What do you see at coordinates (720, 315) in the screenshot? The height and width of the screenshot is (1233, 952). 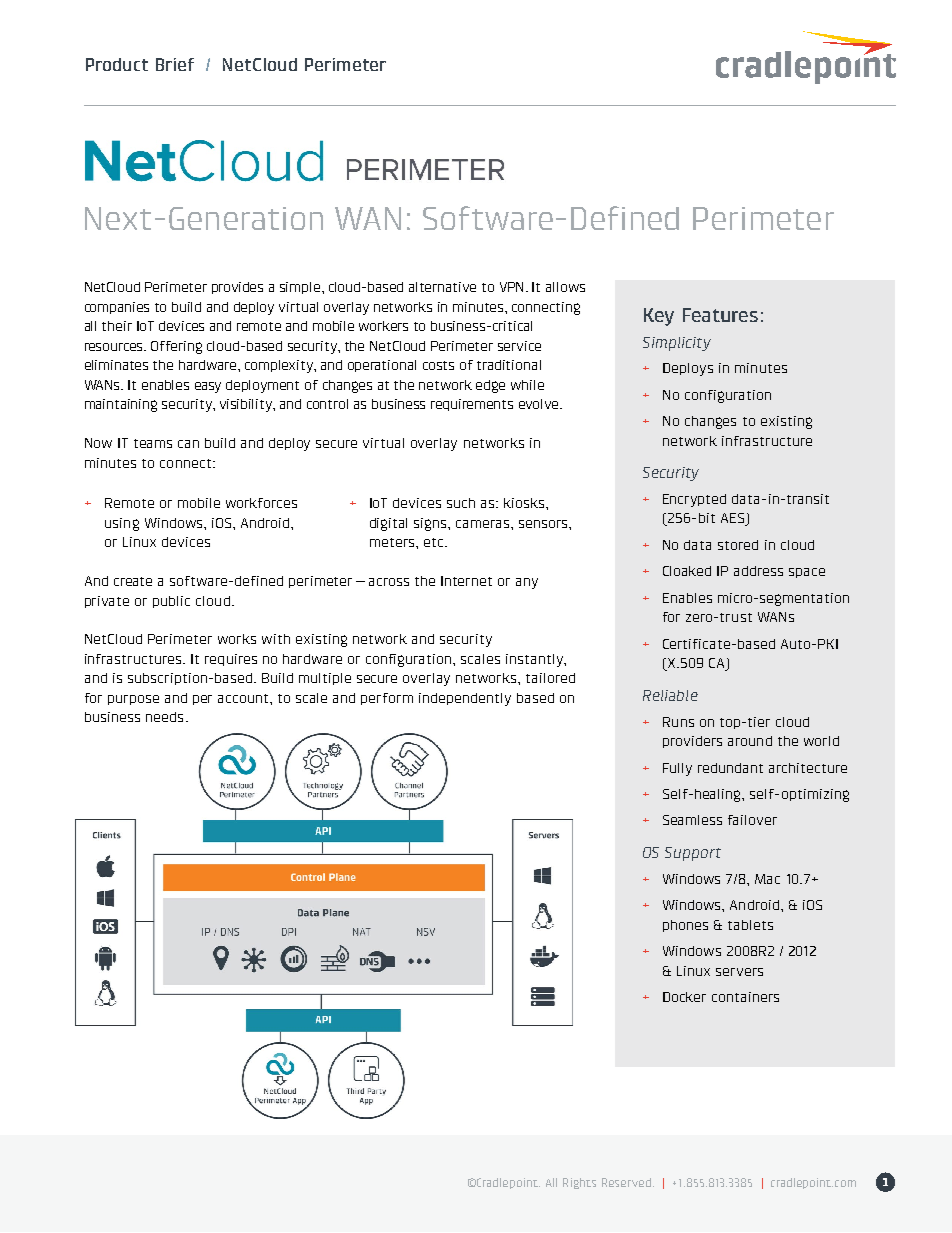 I see `Features` at bounding box center [720, 315].
